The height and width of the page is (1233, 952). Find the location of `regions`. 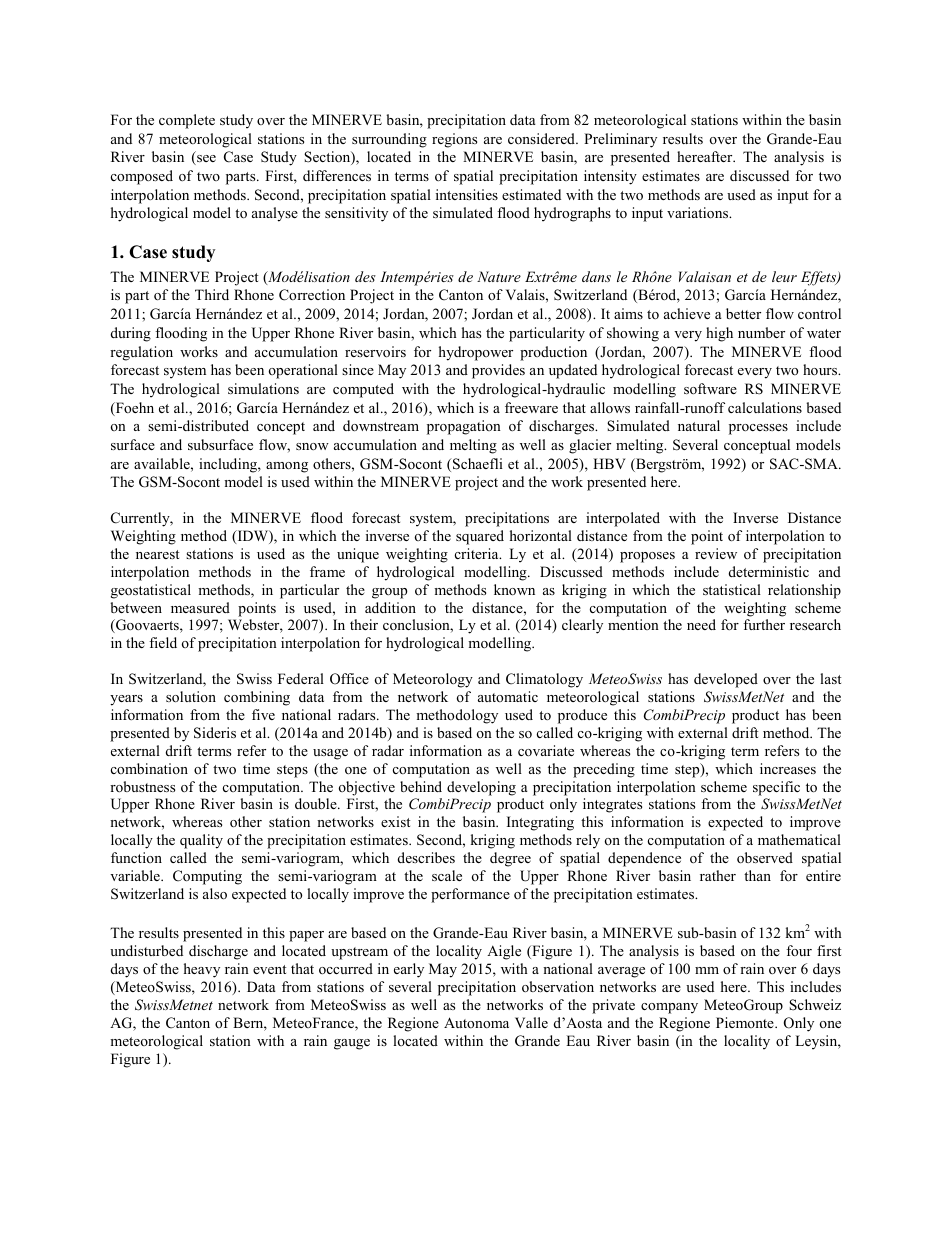

regions is located at coordinates (454, 140).
